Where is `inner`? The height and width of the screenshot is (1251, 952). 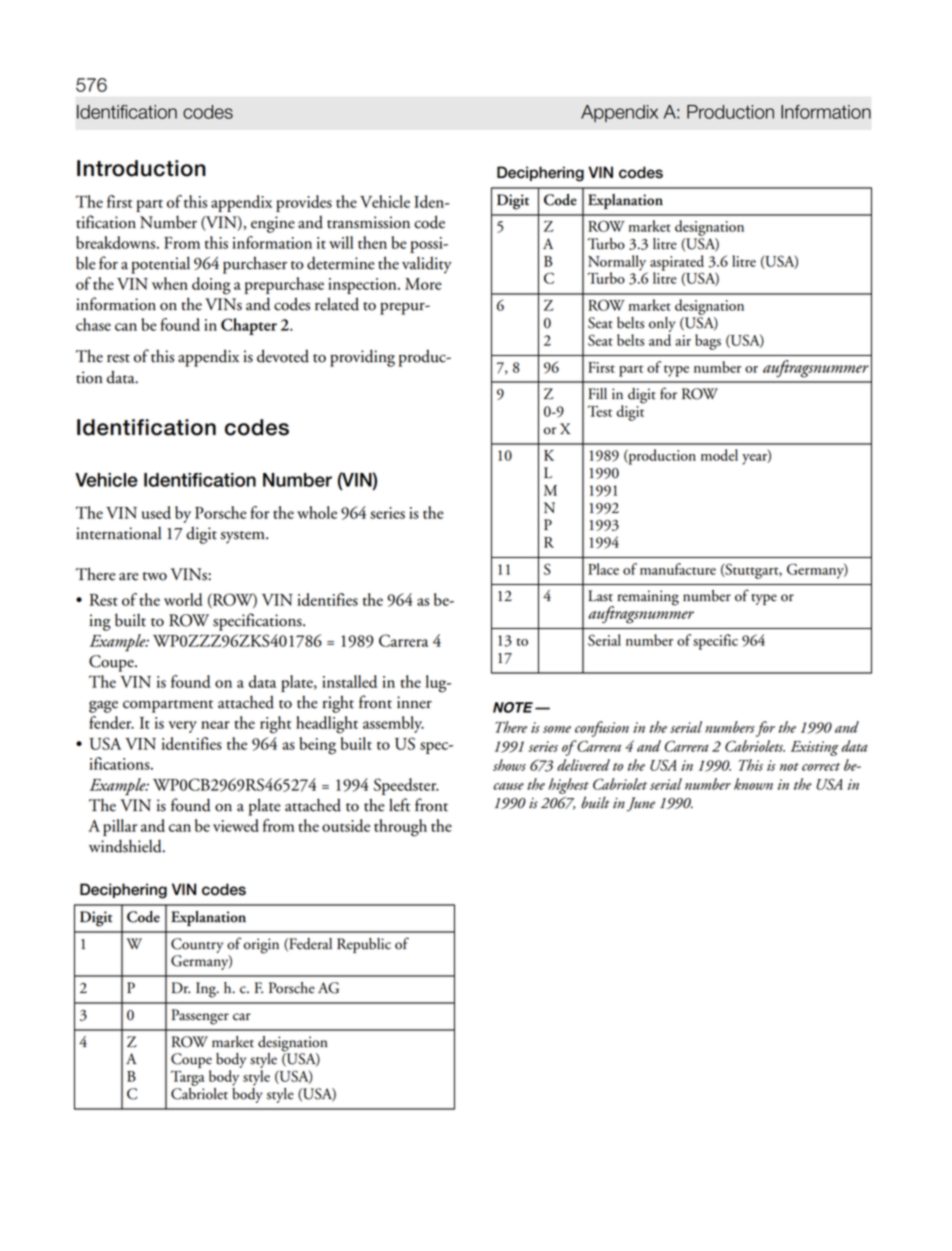 inner is located at coordinates (414, 702).
